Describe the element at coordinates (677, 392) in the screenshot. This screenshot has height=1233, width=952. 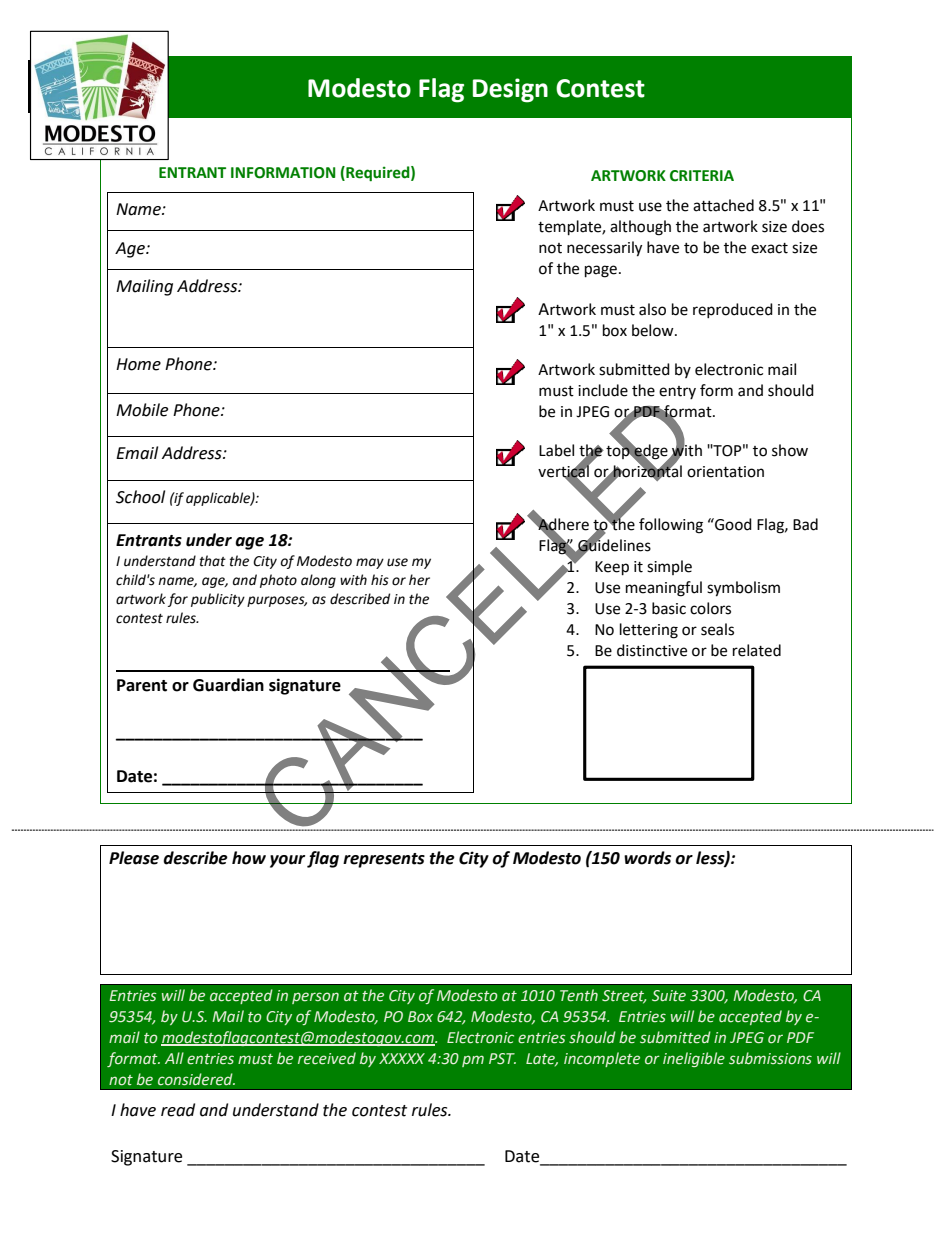
I see `entry` at that location.
